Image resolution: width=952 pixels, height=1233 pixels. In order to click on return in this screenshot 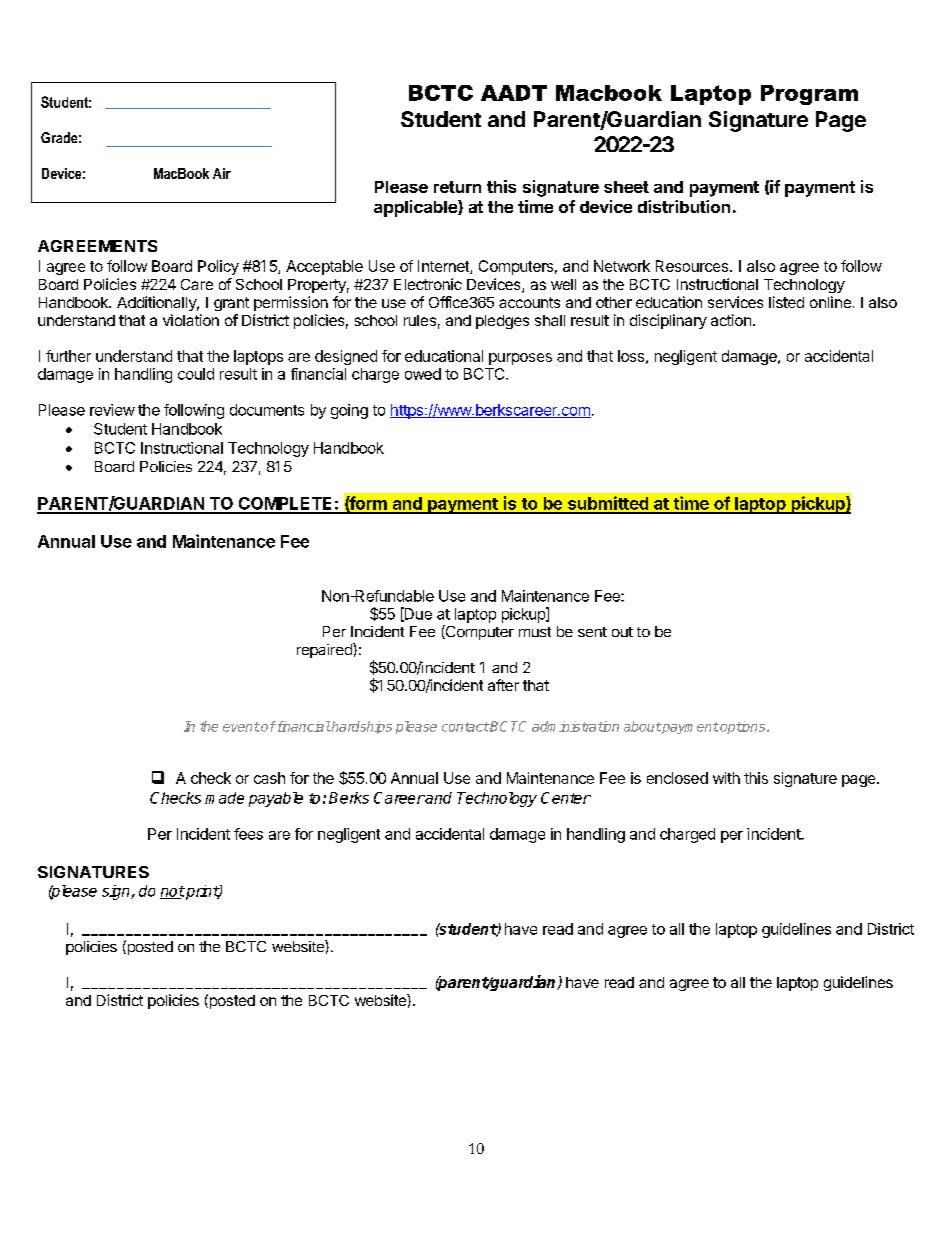, I will do `click(457, 187)`.
